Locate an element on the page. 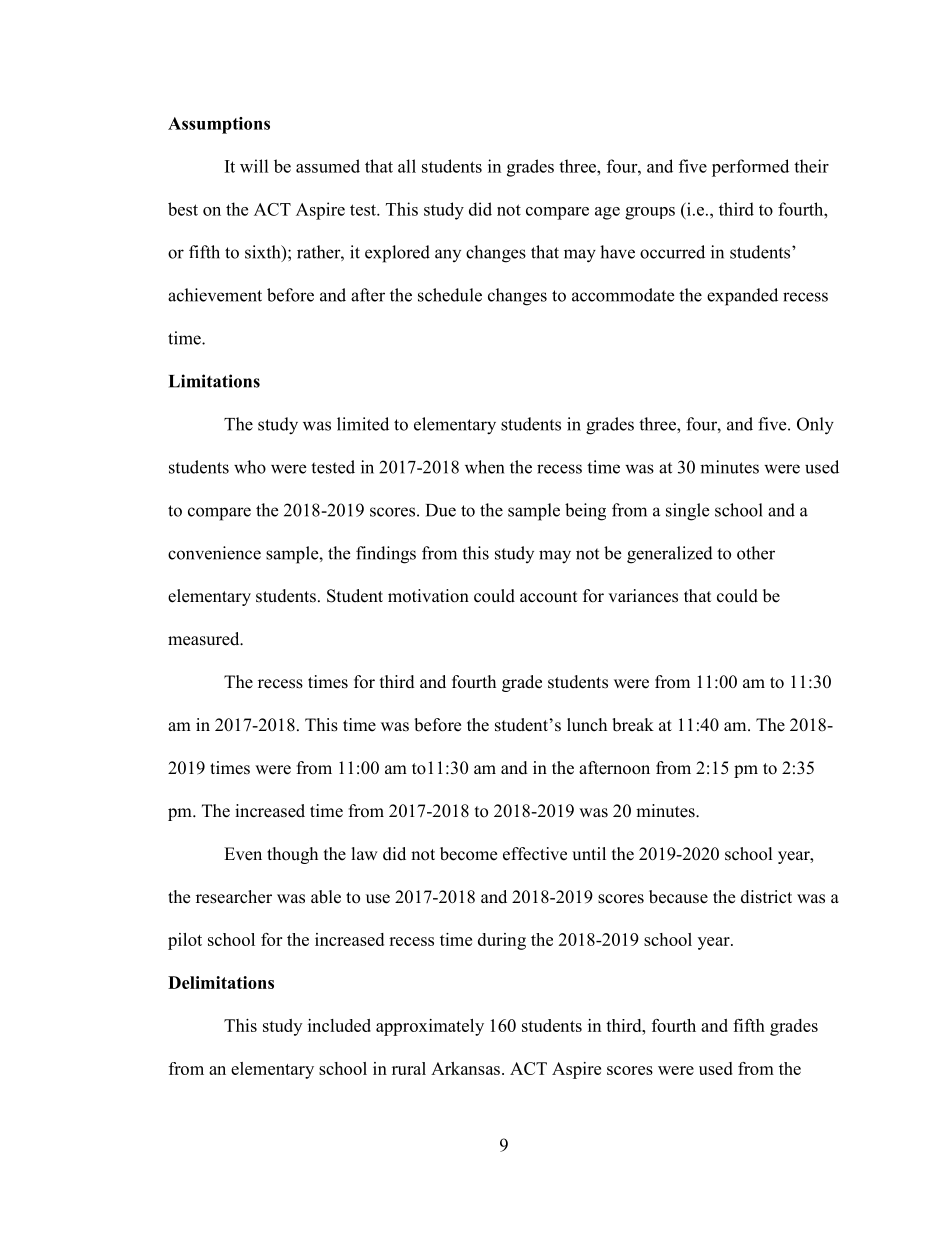  Arkansas is located at coordinates (465, 1068).
